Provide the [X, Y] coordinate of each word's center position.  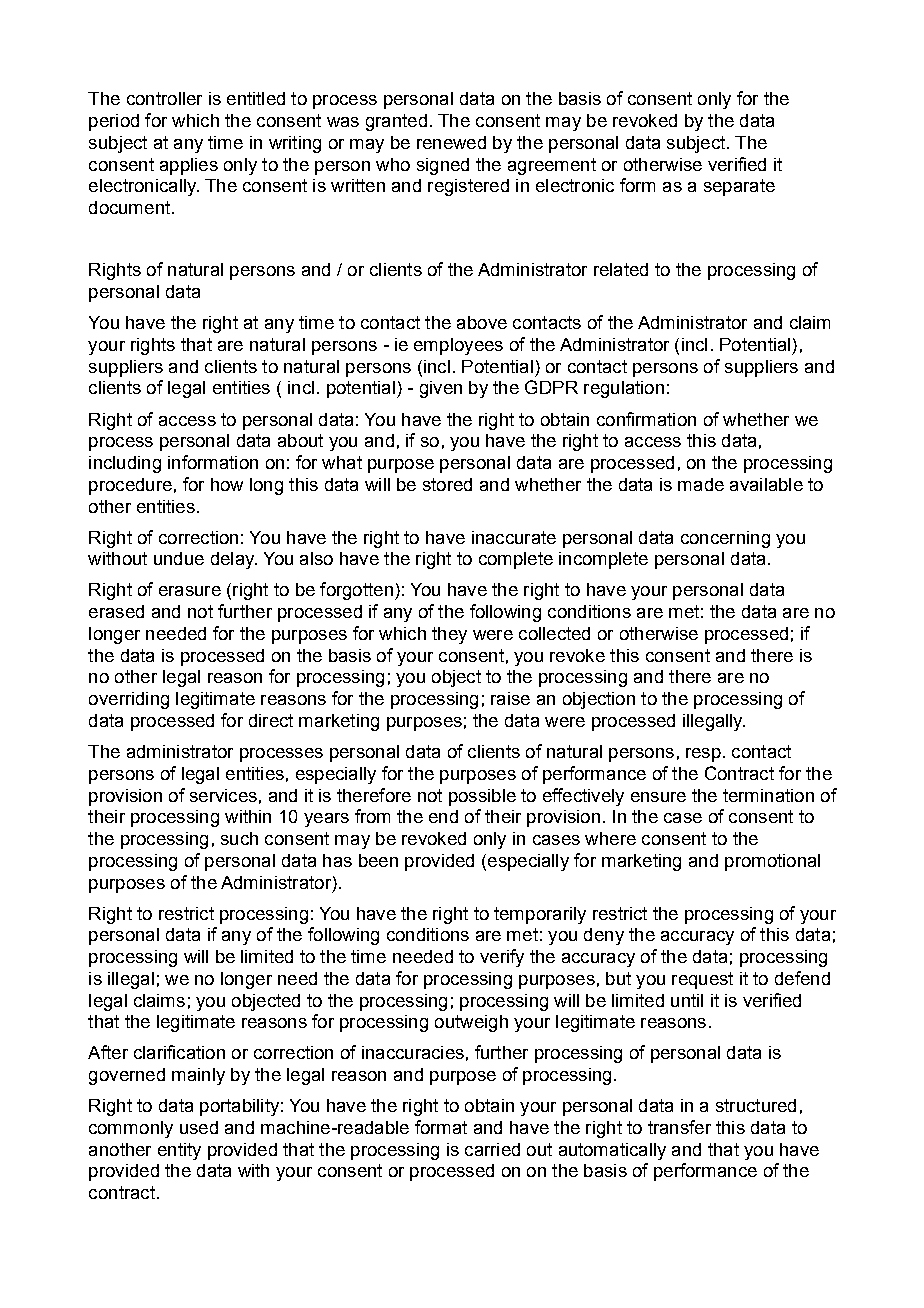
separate [739, 187]
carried [492, 1149]
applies [189, 166]
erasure [190, 591]
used [199, 1127]
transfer [679, 1127]
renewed [451, 142]
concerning [725, 539]
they [449, 635]
